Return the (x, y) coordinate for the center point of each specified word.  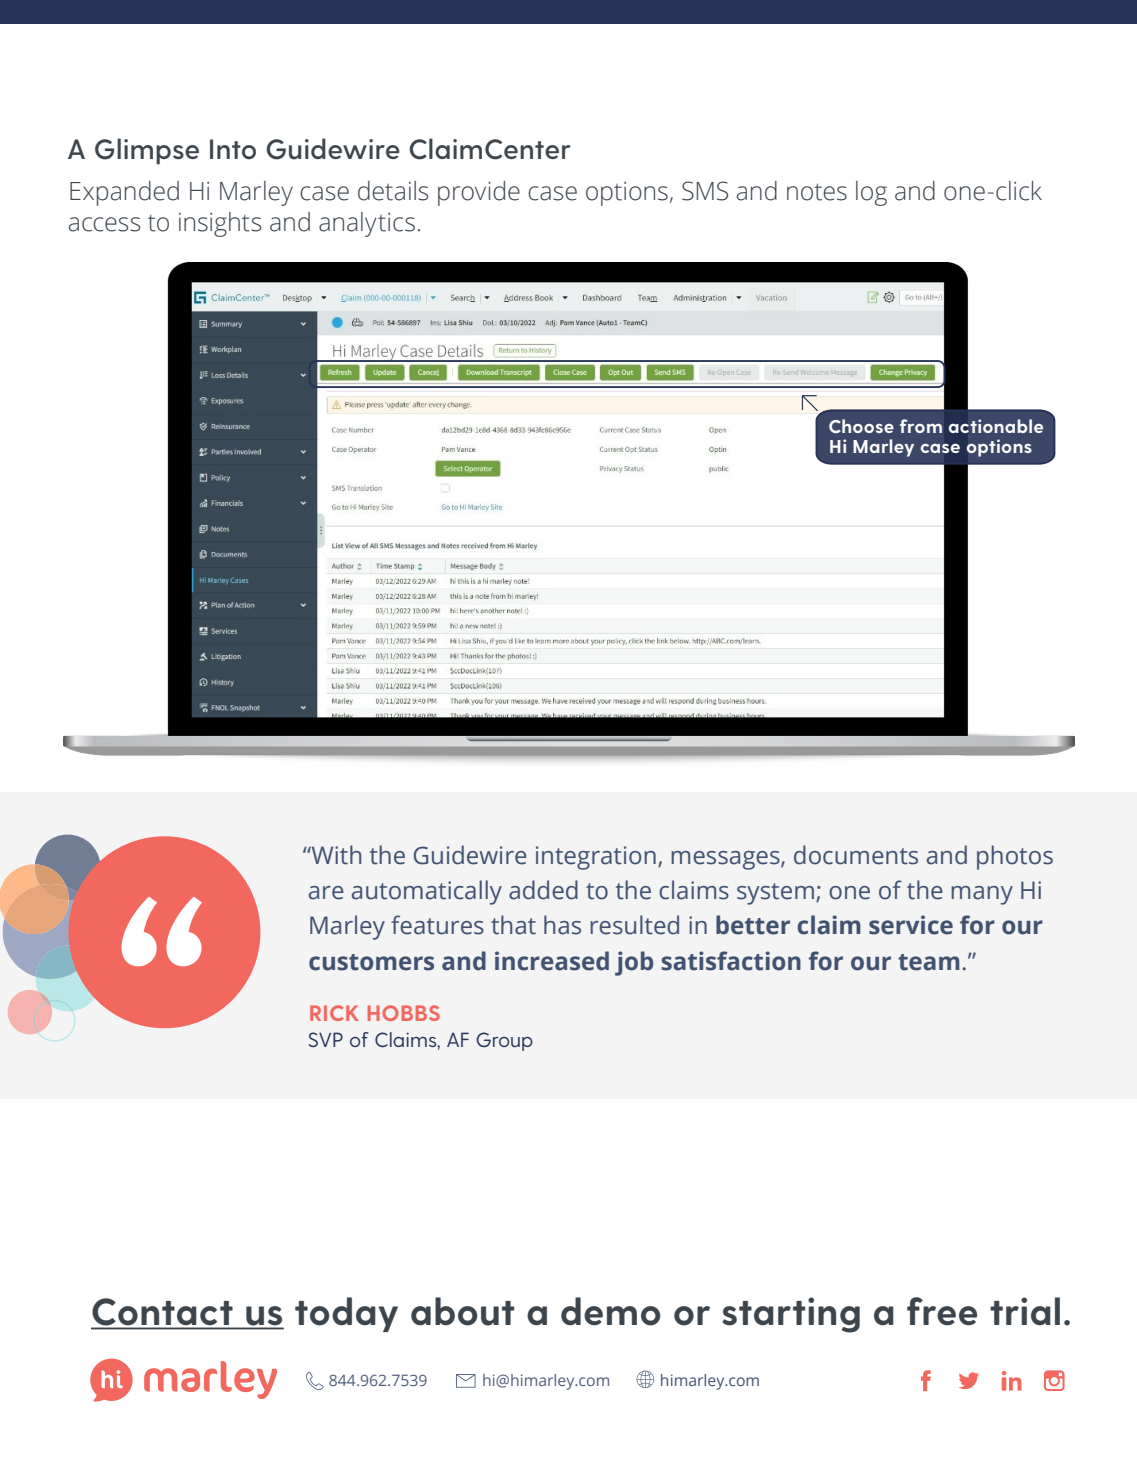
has (562, 925)
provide (479, 193)
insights (220, 224)
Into (233, 149)
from (921, 426)
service (911, 925)
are (326, 893)
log (871, 193)
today (346, 1314)
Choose (861, 426)
